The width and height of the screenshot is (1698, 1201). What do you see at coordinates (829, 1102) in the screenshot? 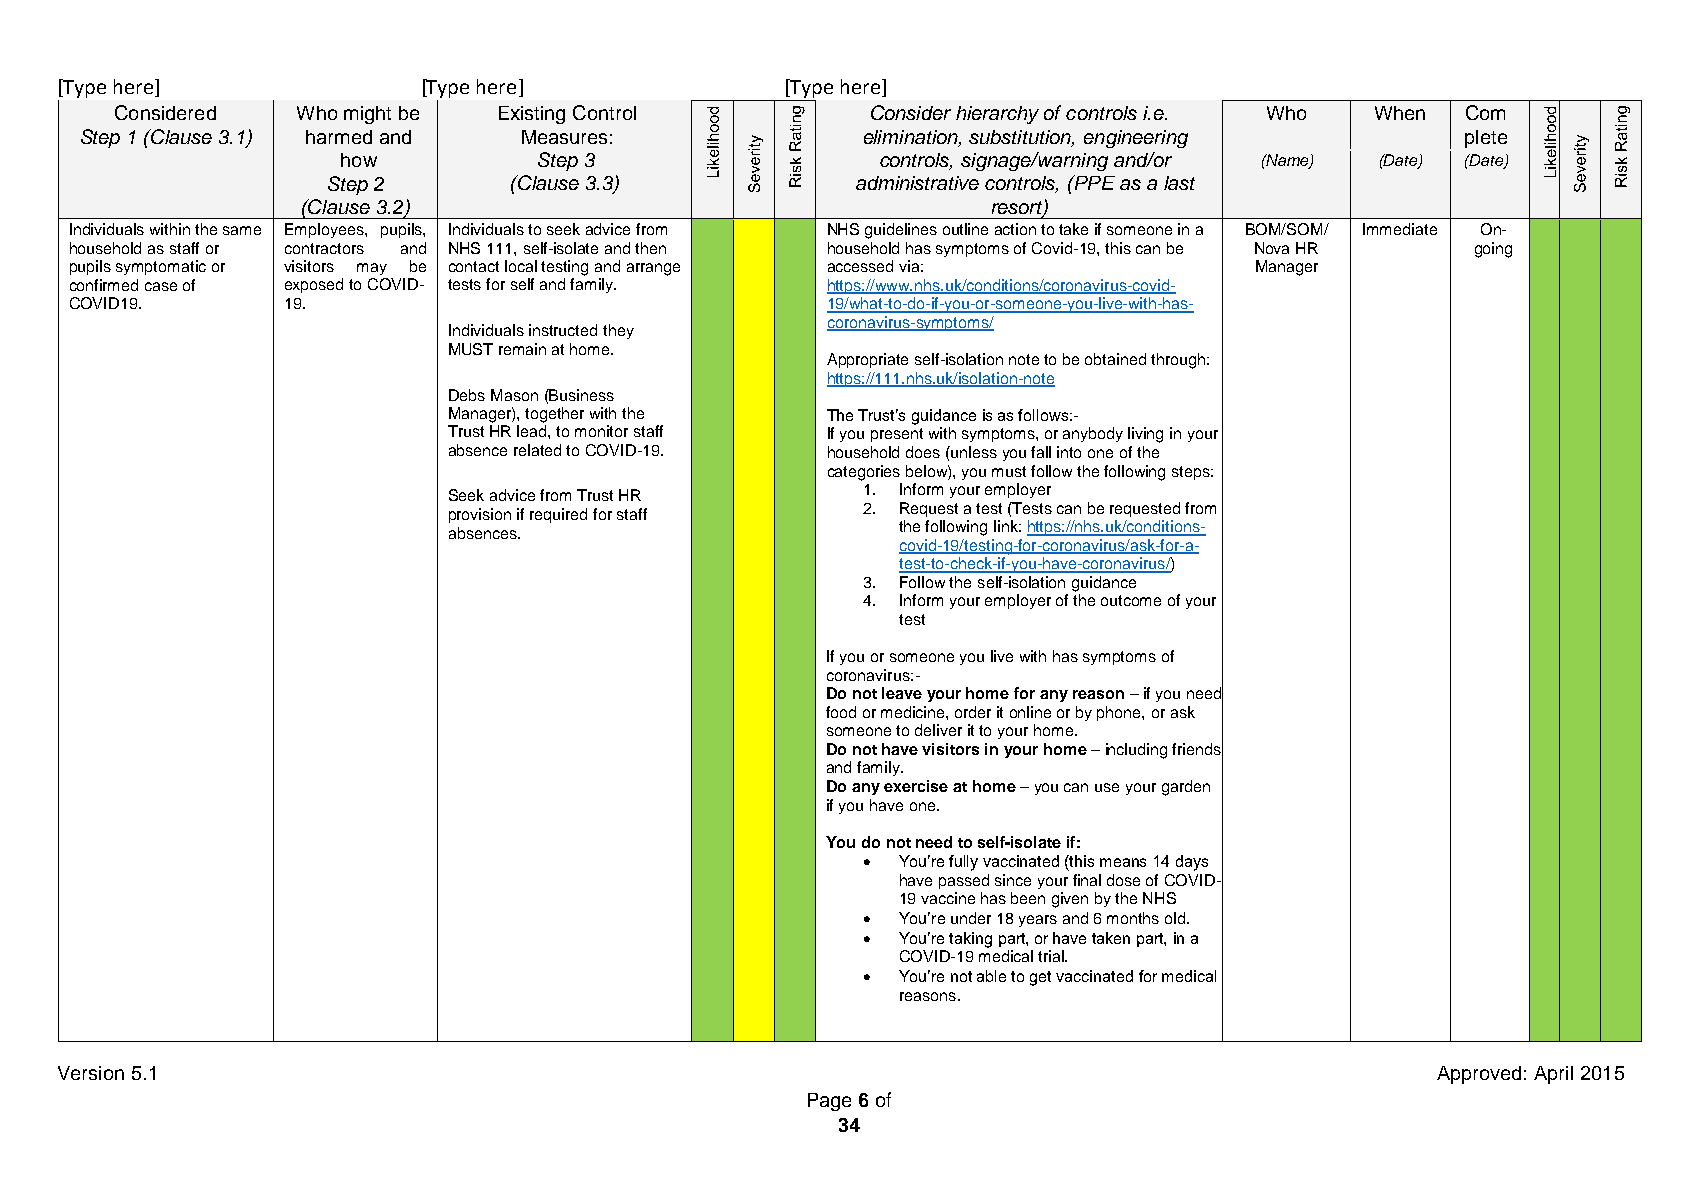
I see `Page` at bounding box center [829, 1102].
